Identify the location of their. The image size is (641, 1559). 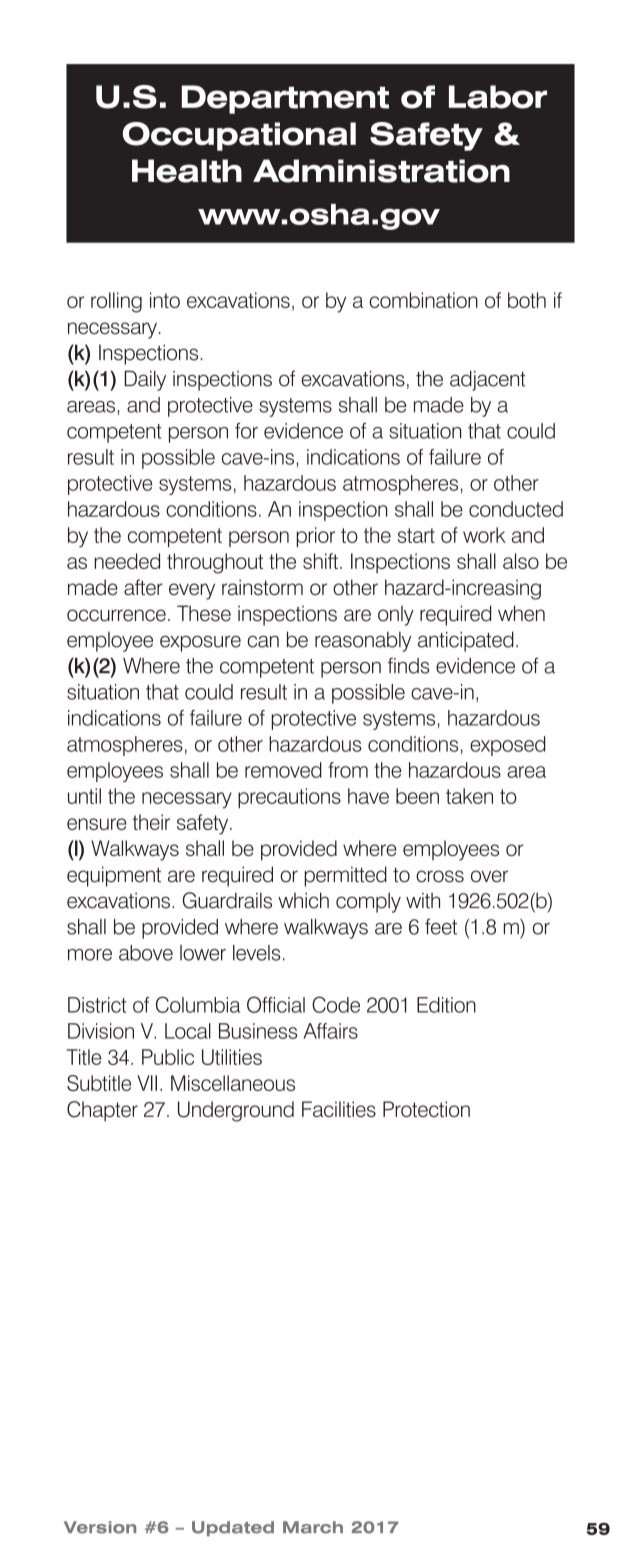
(151, 822).
